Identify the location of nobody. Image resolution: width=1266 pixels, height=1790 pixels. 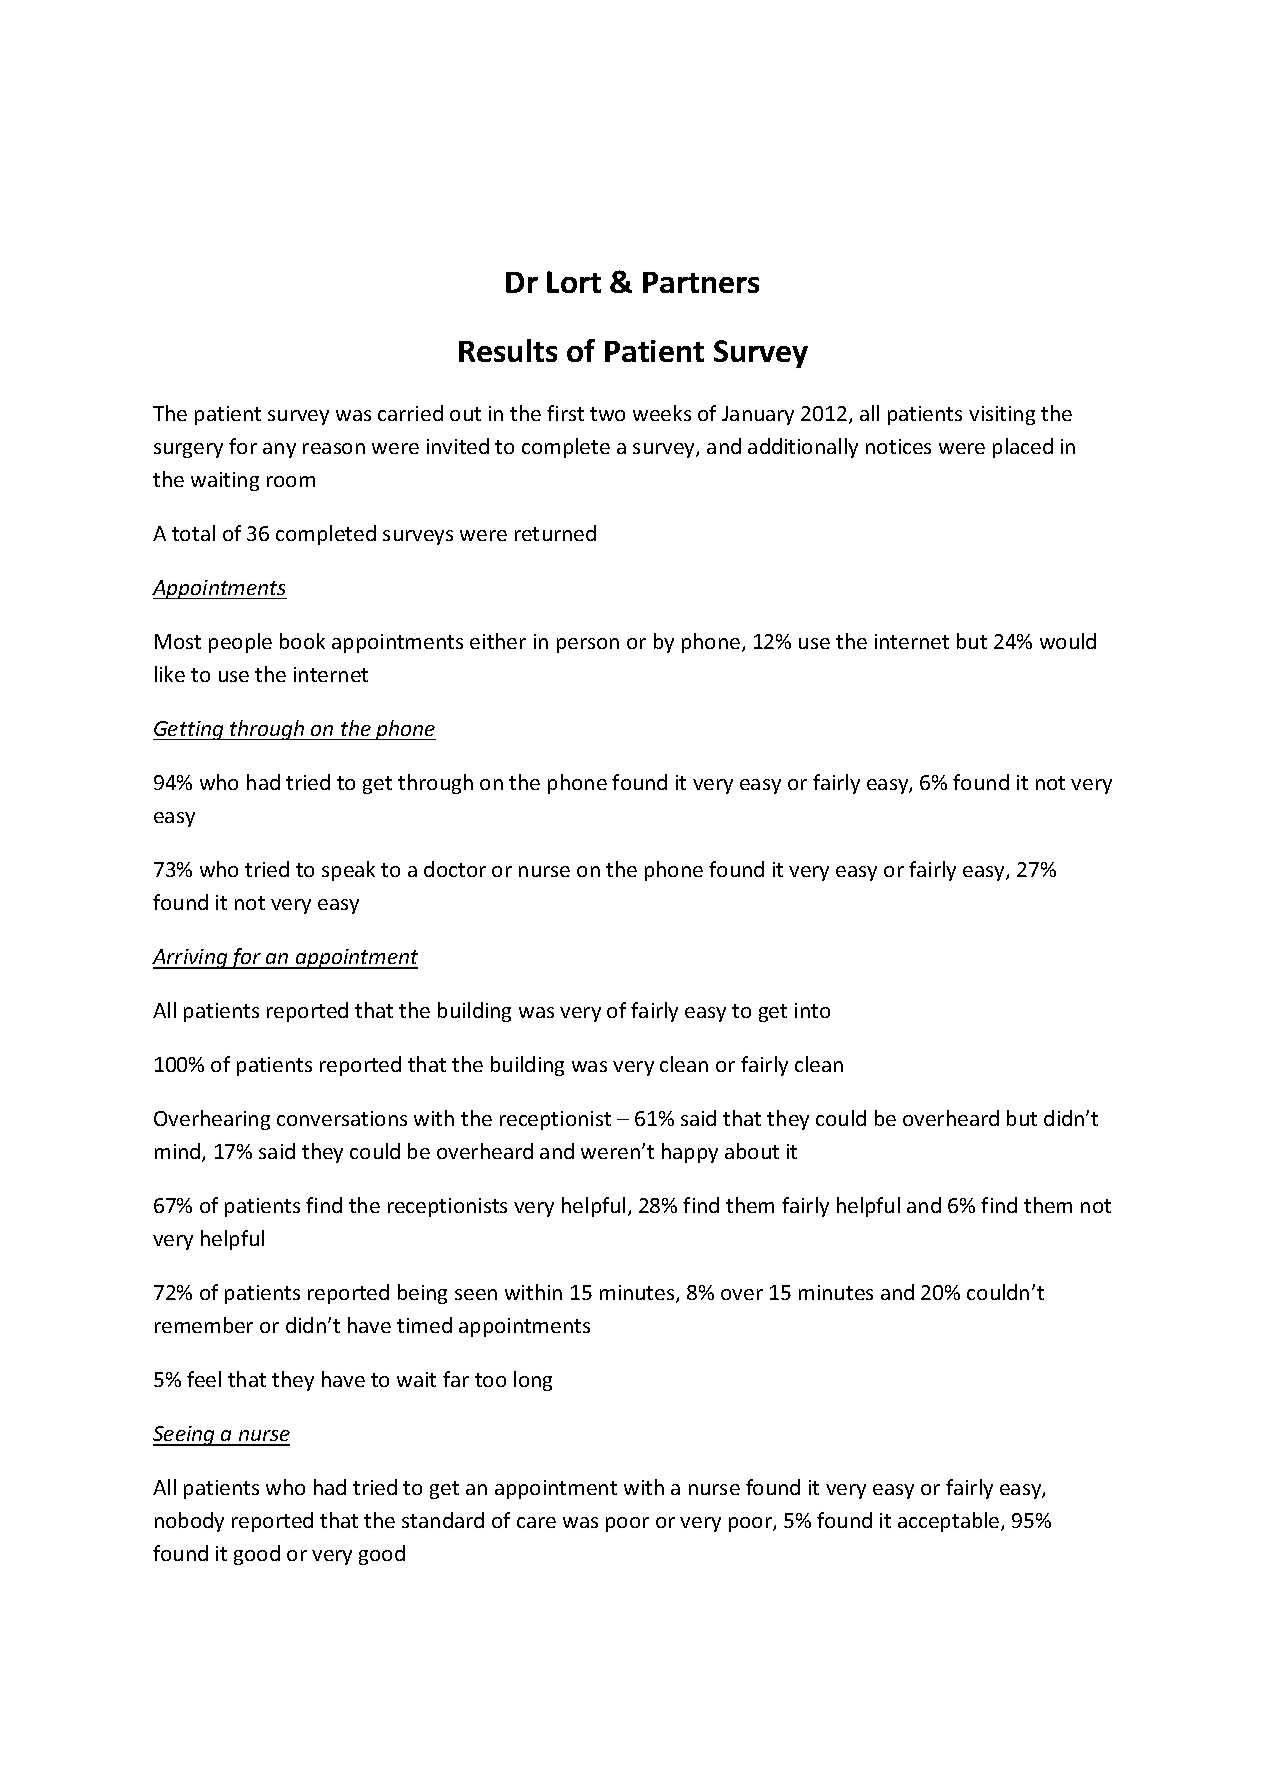
(189, 1522).
